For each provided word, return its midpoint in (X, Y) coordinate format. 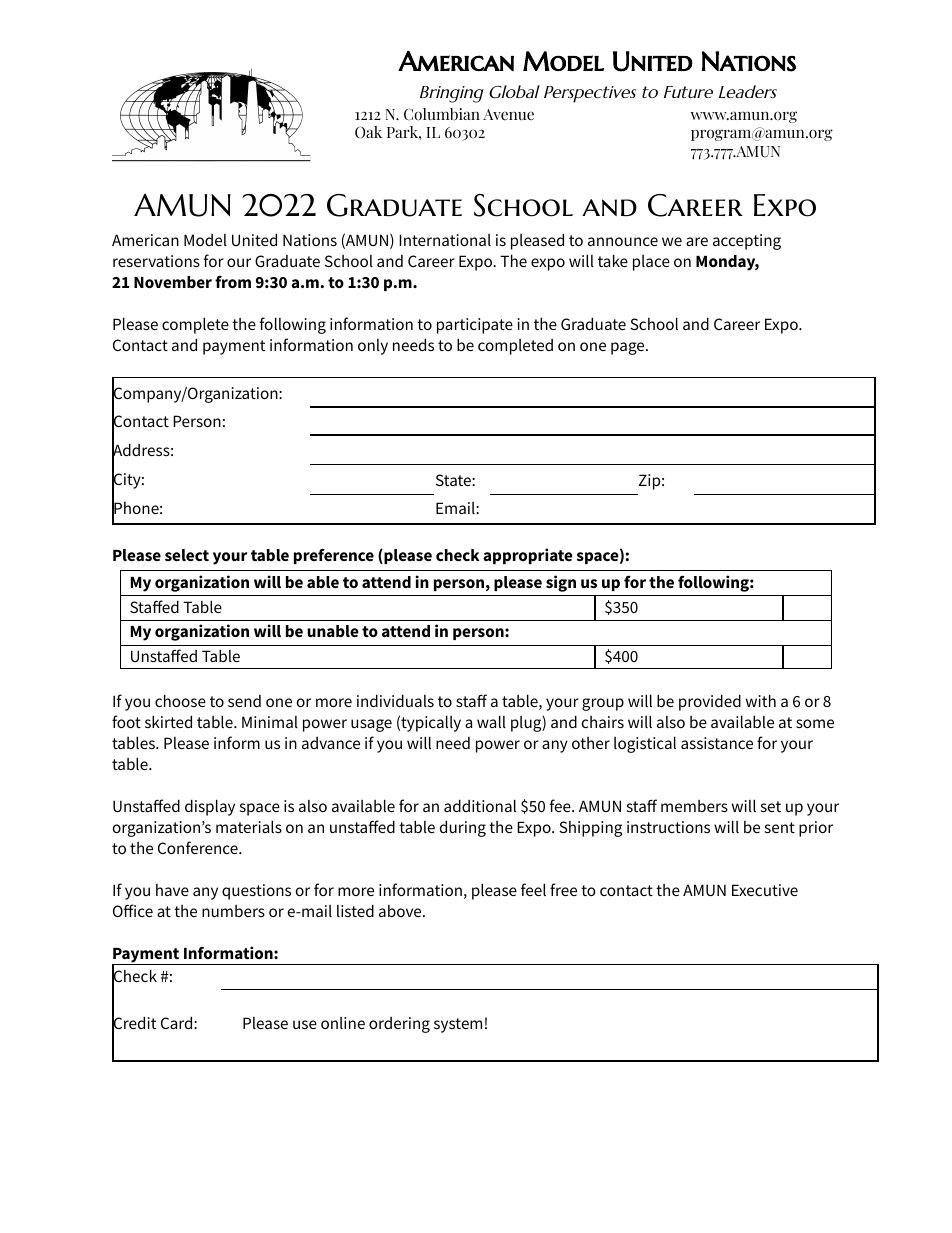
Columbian (442, 114)
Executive (765, 890)
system (458, 1025)
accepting (747, 242)
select (187, 555)
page (629, 348)
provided (710, 702)
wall (491, 721)
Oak (368, 132)
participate (475, 326)
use (305, 1024)
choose (180, 700)
